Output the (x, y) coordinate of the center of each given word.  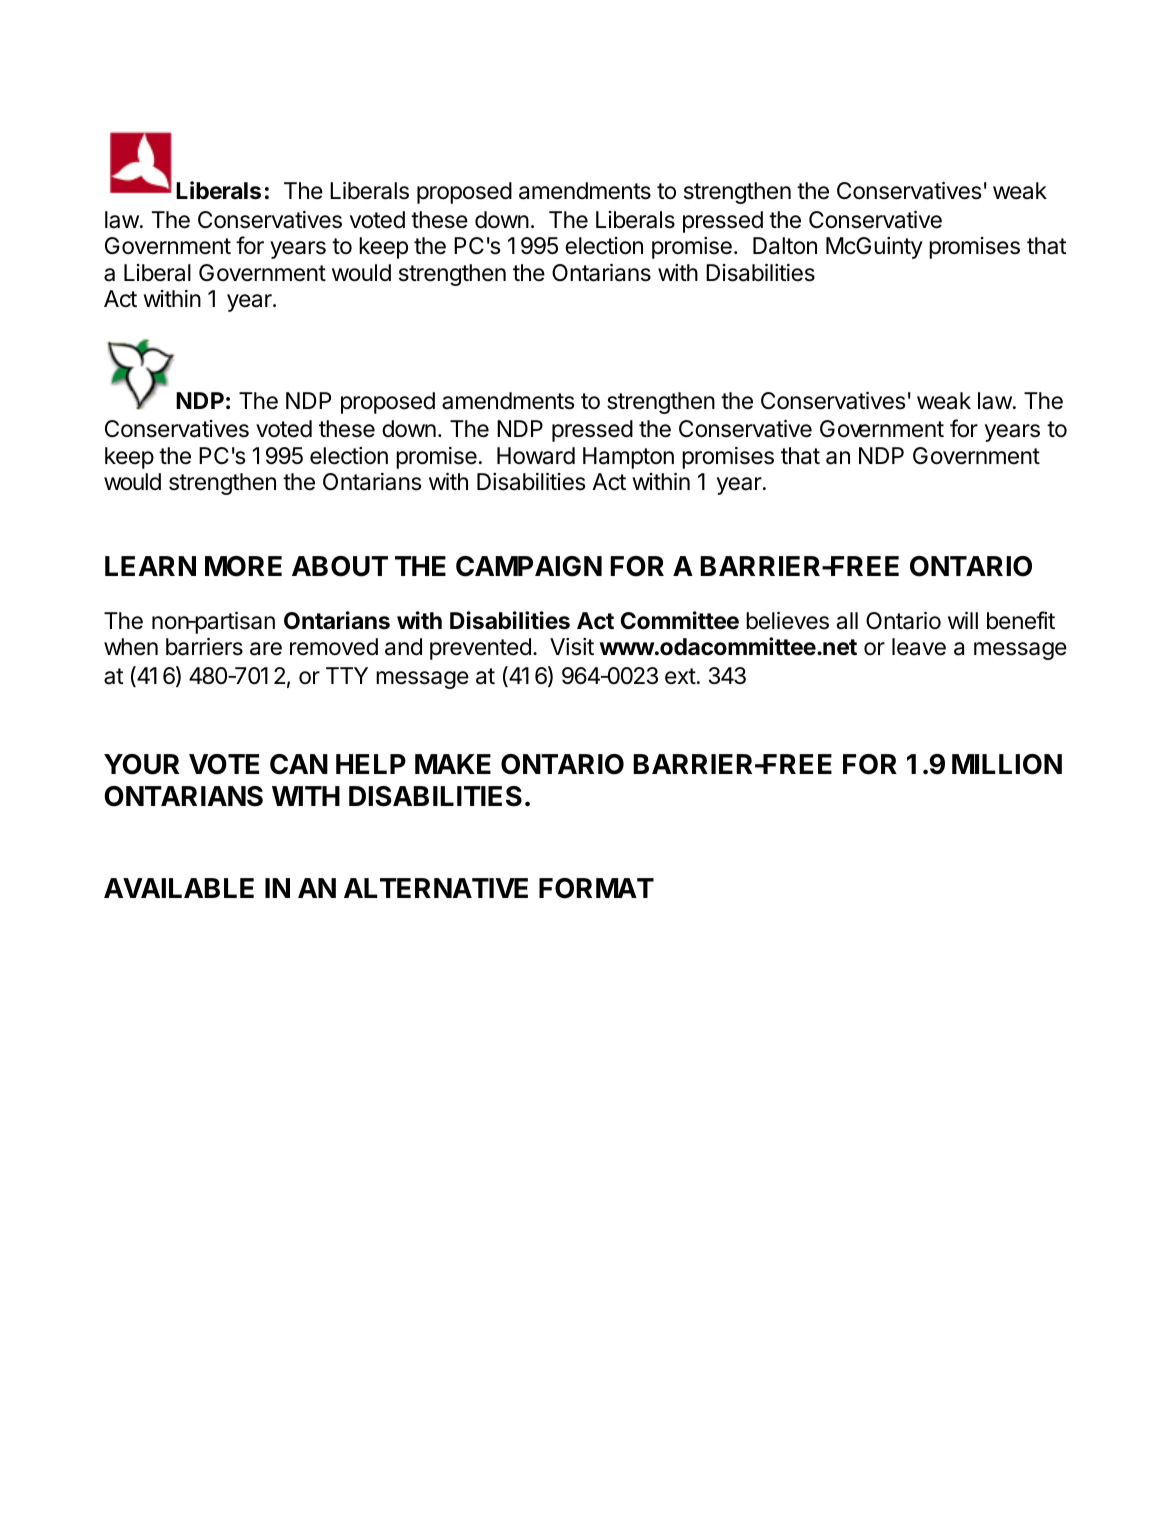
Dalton (785, 246)
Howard (536, 456)
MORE (243, 566)
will (963, 620)
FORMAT (596, 888)
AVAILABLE (179, 888)
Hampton (628, 458)
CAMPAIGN (529, 566)
